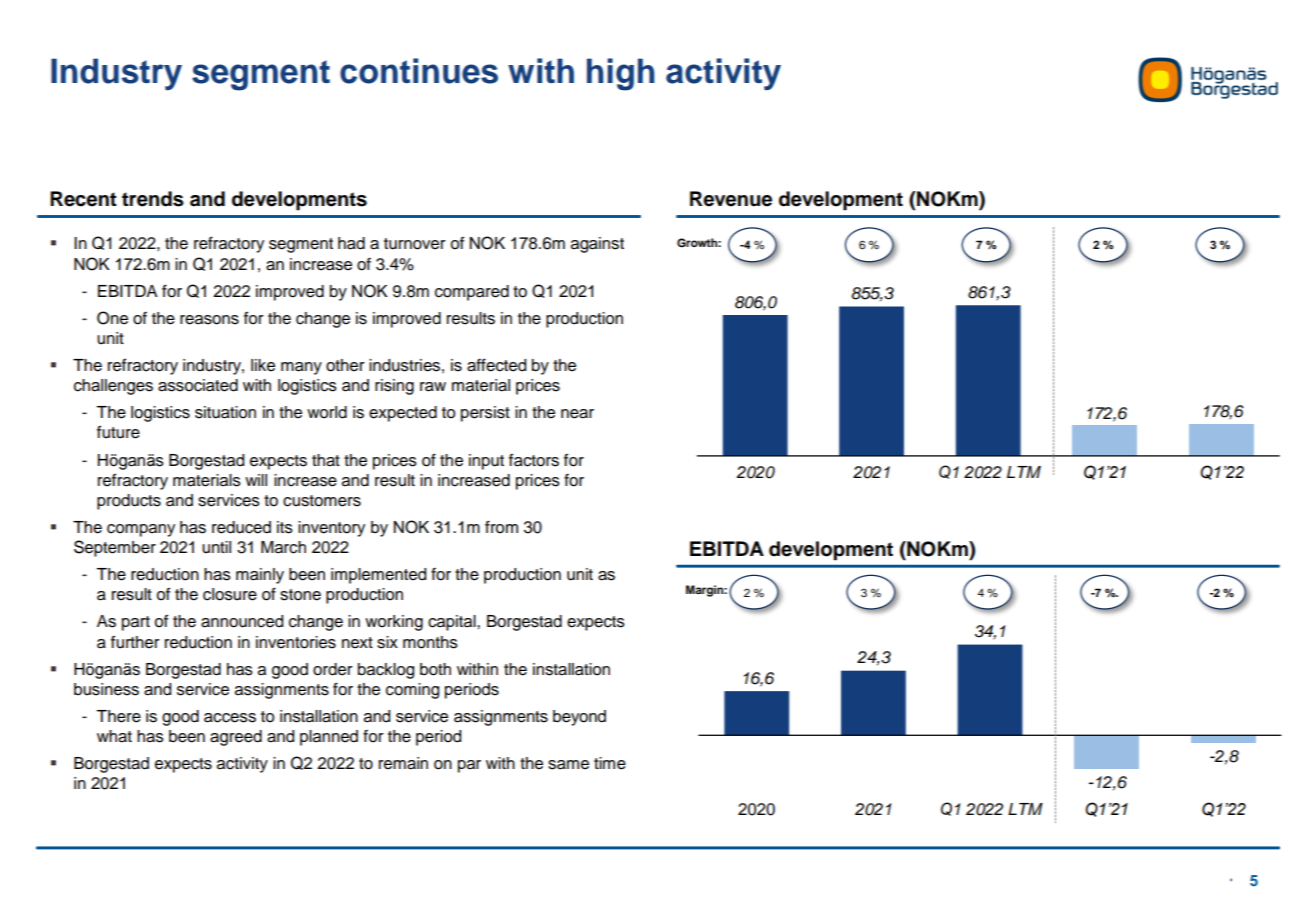 This screenshot has height=911, width=1316. What do you see at coordinates (114, 736) in the screenshot?
I see `what` at bounding box center [114, 736].
